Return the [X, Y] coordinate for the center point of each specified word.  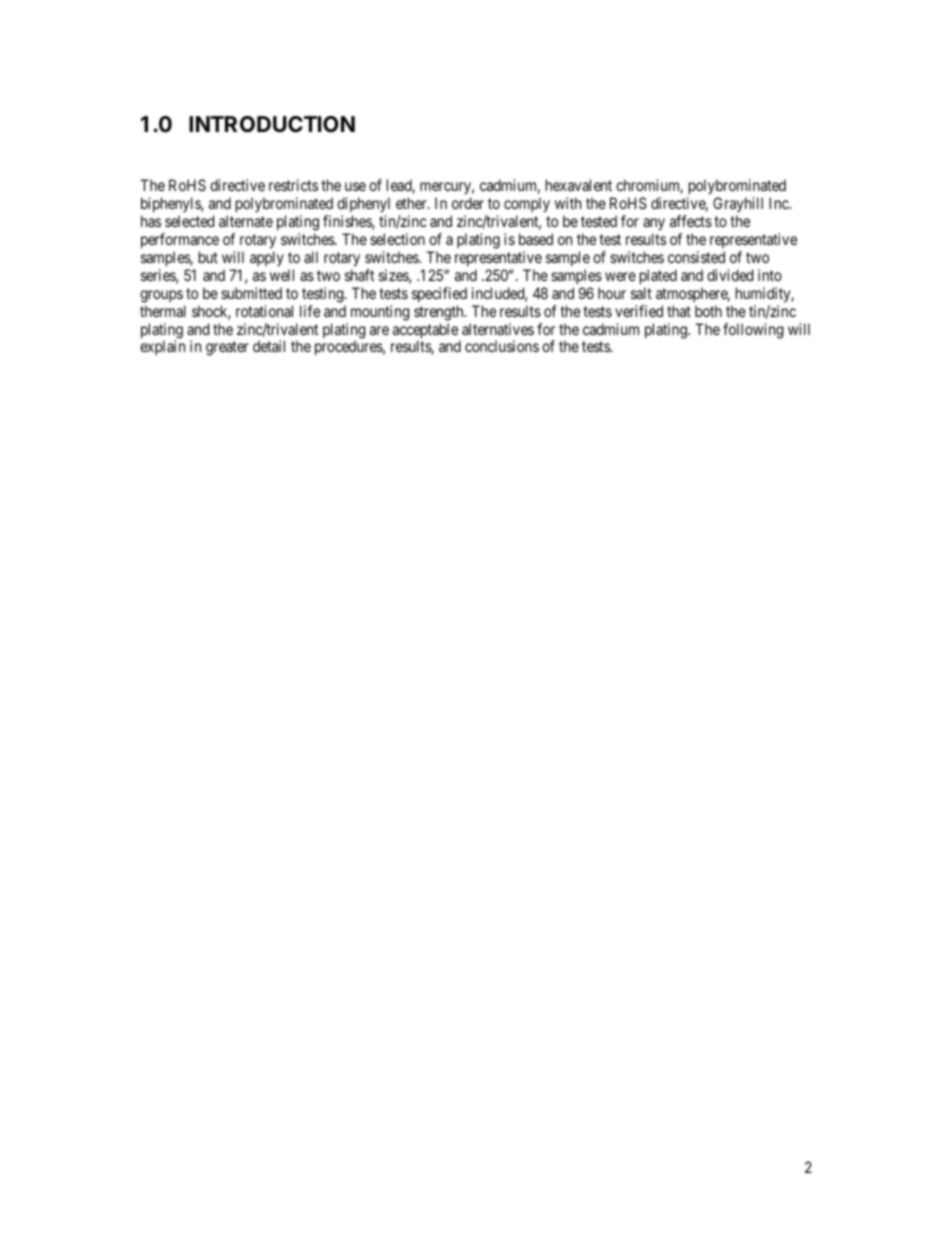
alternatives [498, 329]
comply [527, 206]
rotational [264, 311]
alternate [246, 221]
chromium [649, 186]
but [208, 257]
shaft [359, 275]
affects [691, 221]
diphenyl [363, 206]
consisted [696, 257]
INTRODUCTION [272, 124]
